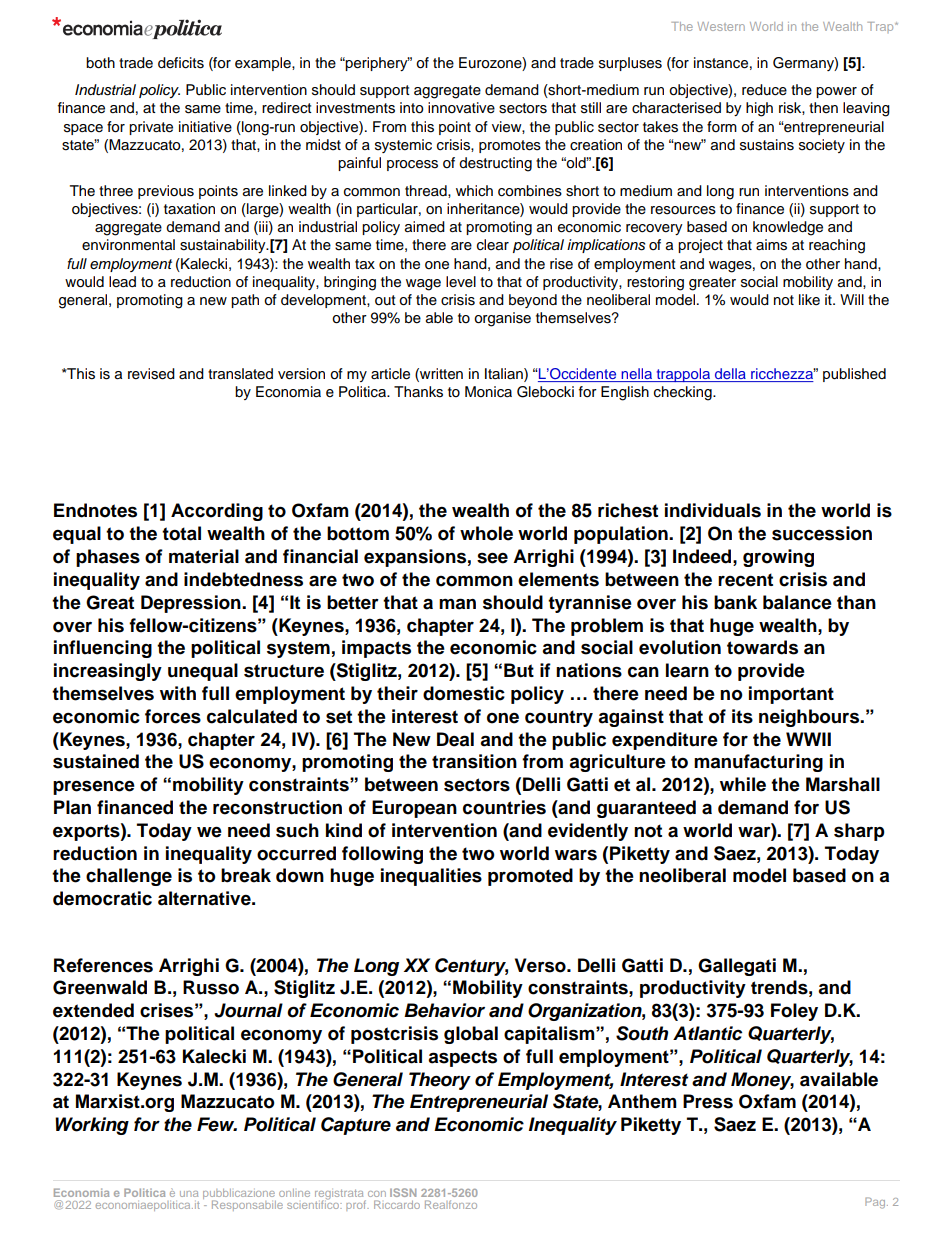  Describe the element at coordinates (859, 832) in the image. I see `sharp` at that location.
